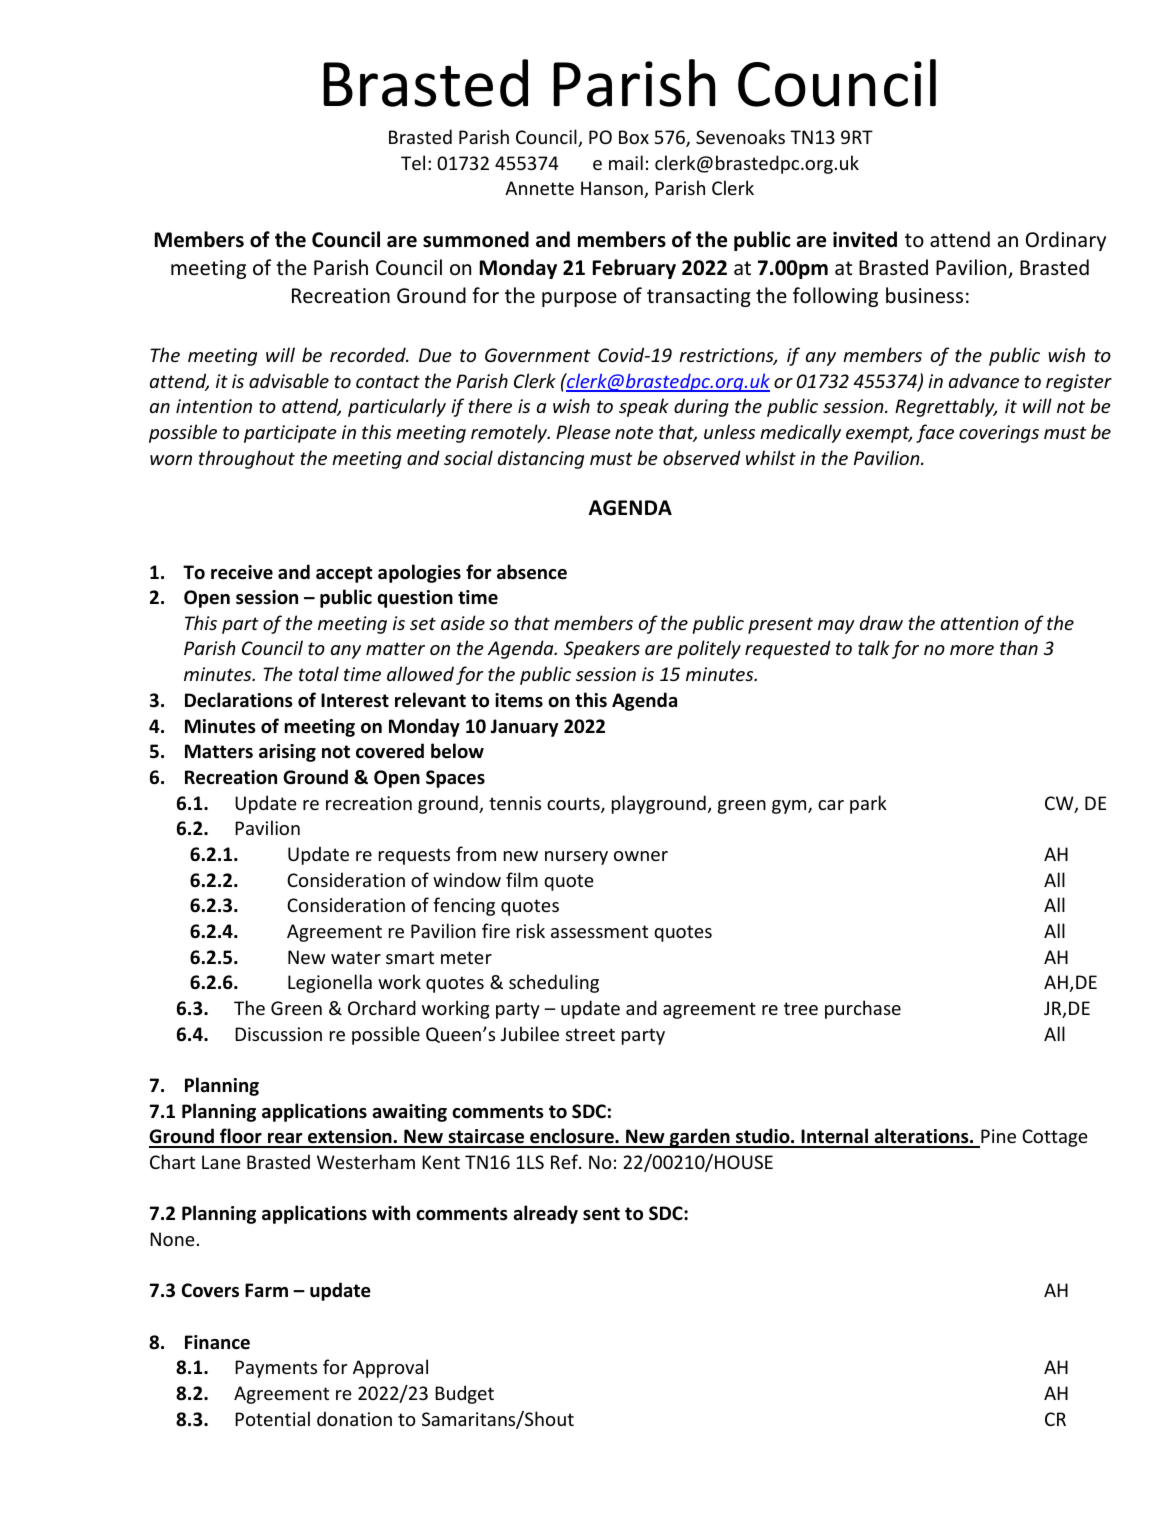 The height and width of the screenshot is (1514, 1170). Describe the element at coordinates (330, 983) in the screenshot. I see `Legionella` at that location.
